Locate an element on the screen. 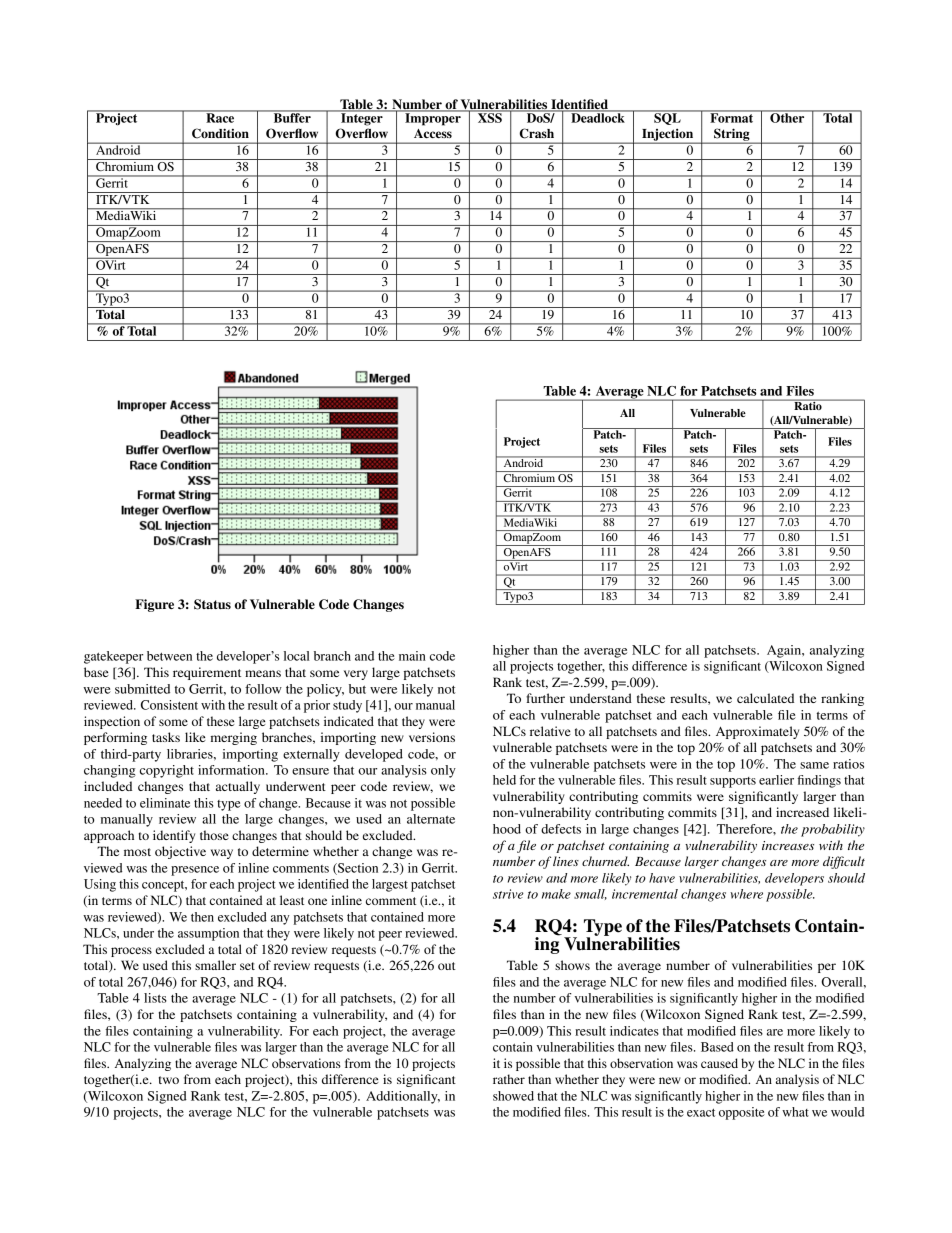  Status is located at coordinates (212, 604).
